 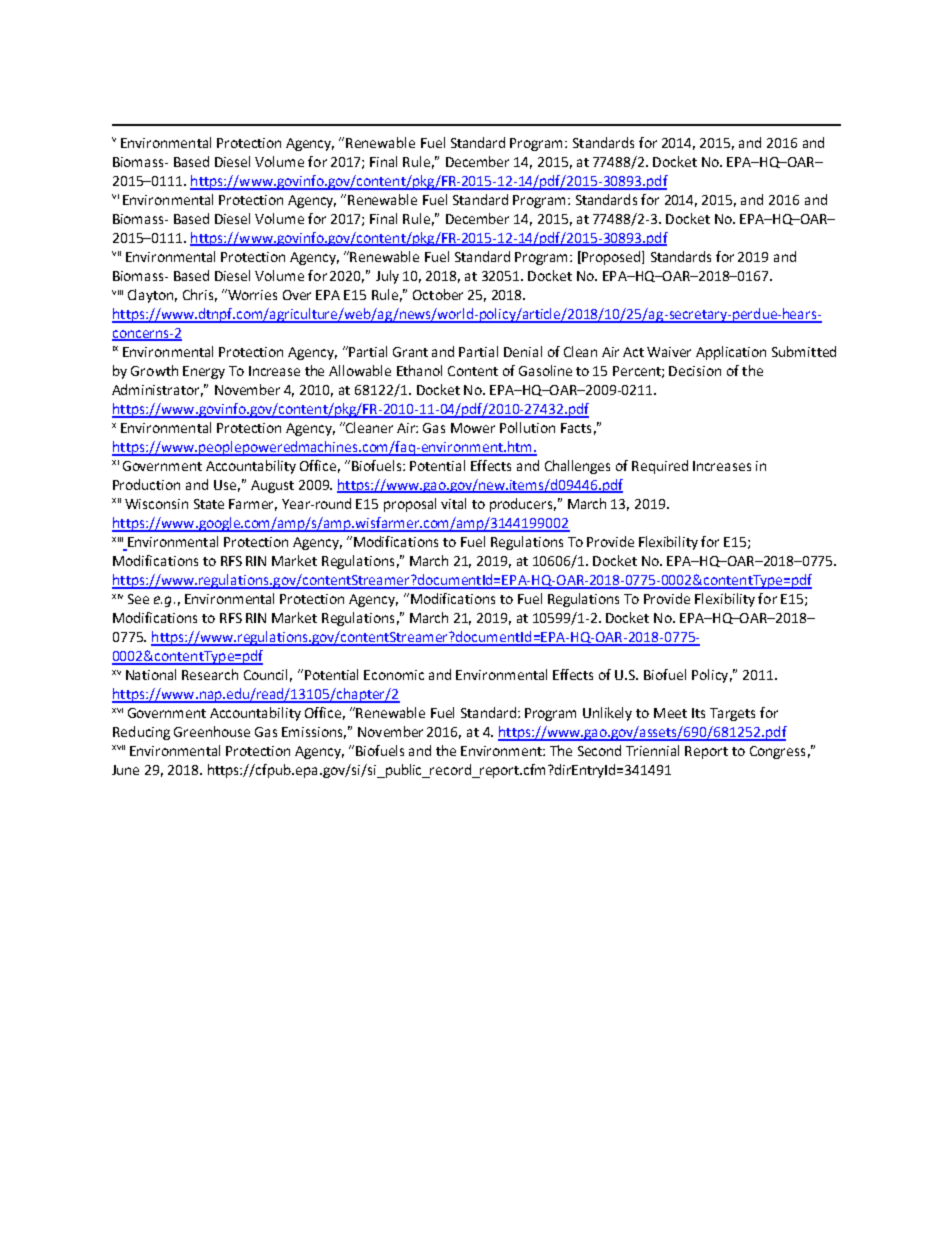 What do you see at coordinates (251, 294) in the screenshot?
I see `Worries` at bounding box center [251, 294].
